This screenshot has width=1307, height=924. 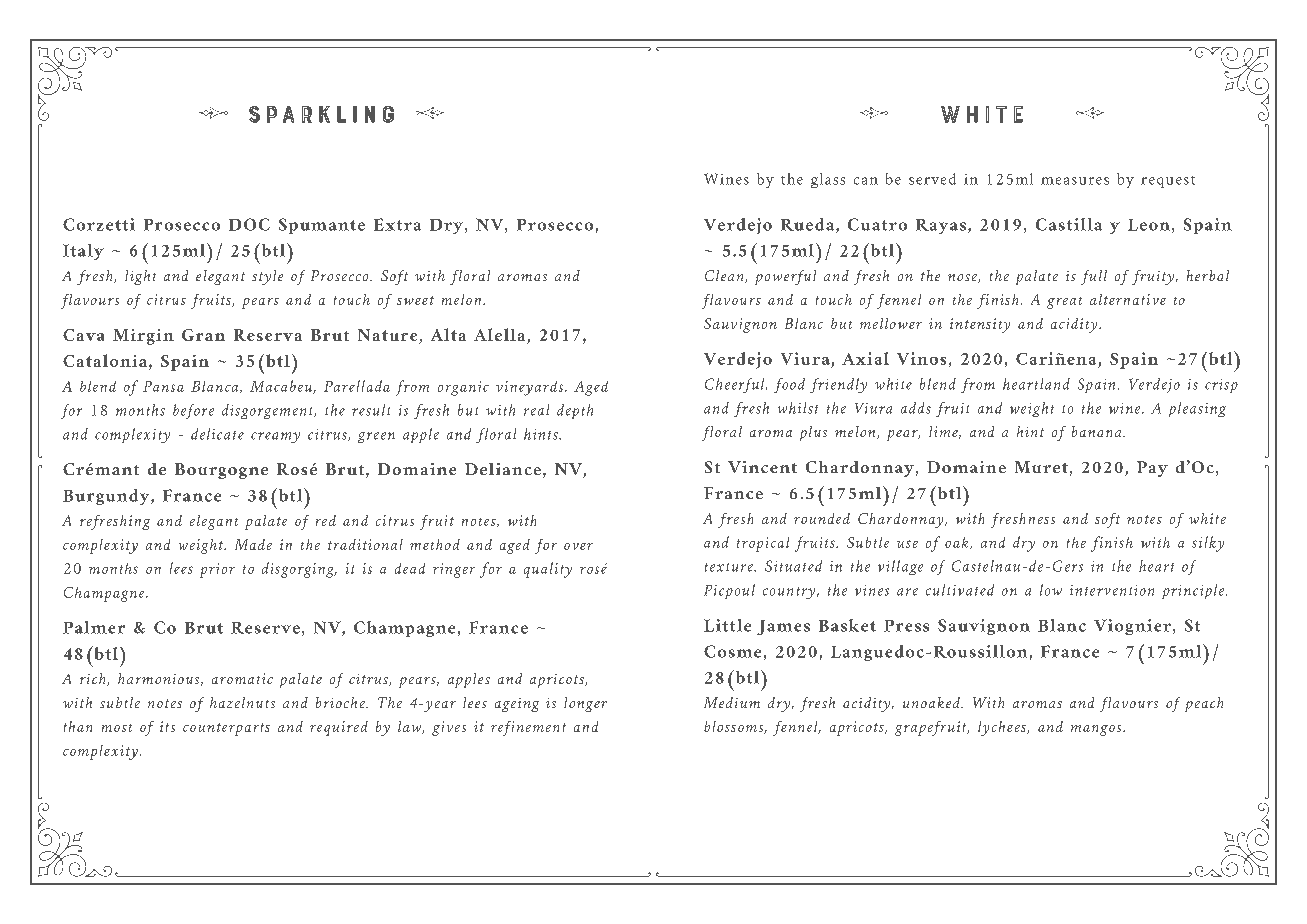 What do you see at coordinates (217, 570) in the screenshot?
I see `prior` at bounding box center [217, 570].
